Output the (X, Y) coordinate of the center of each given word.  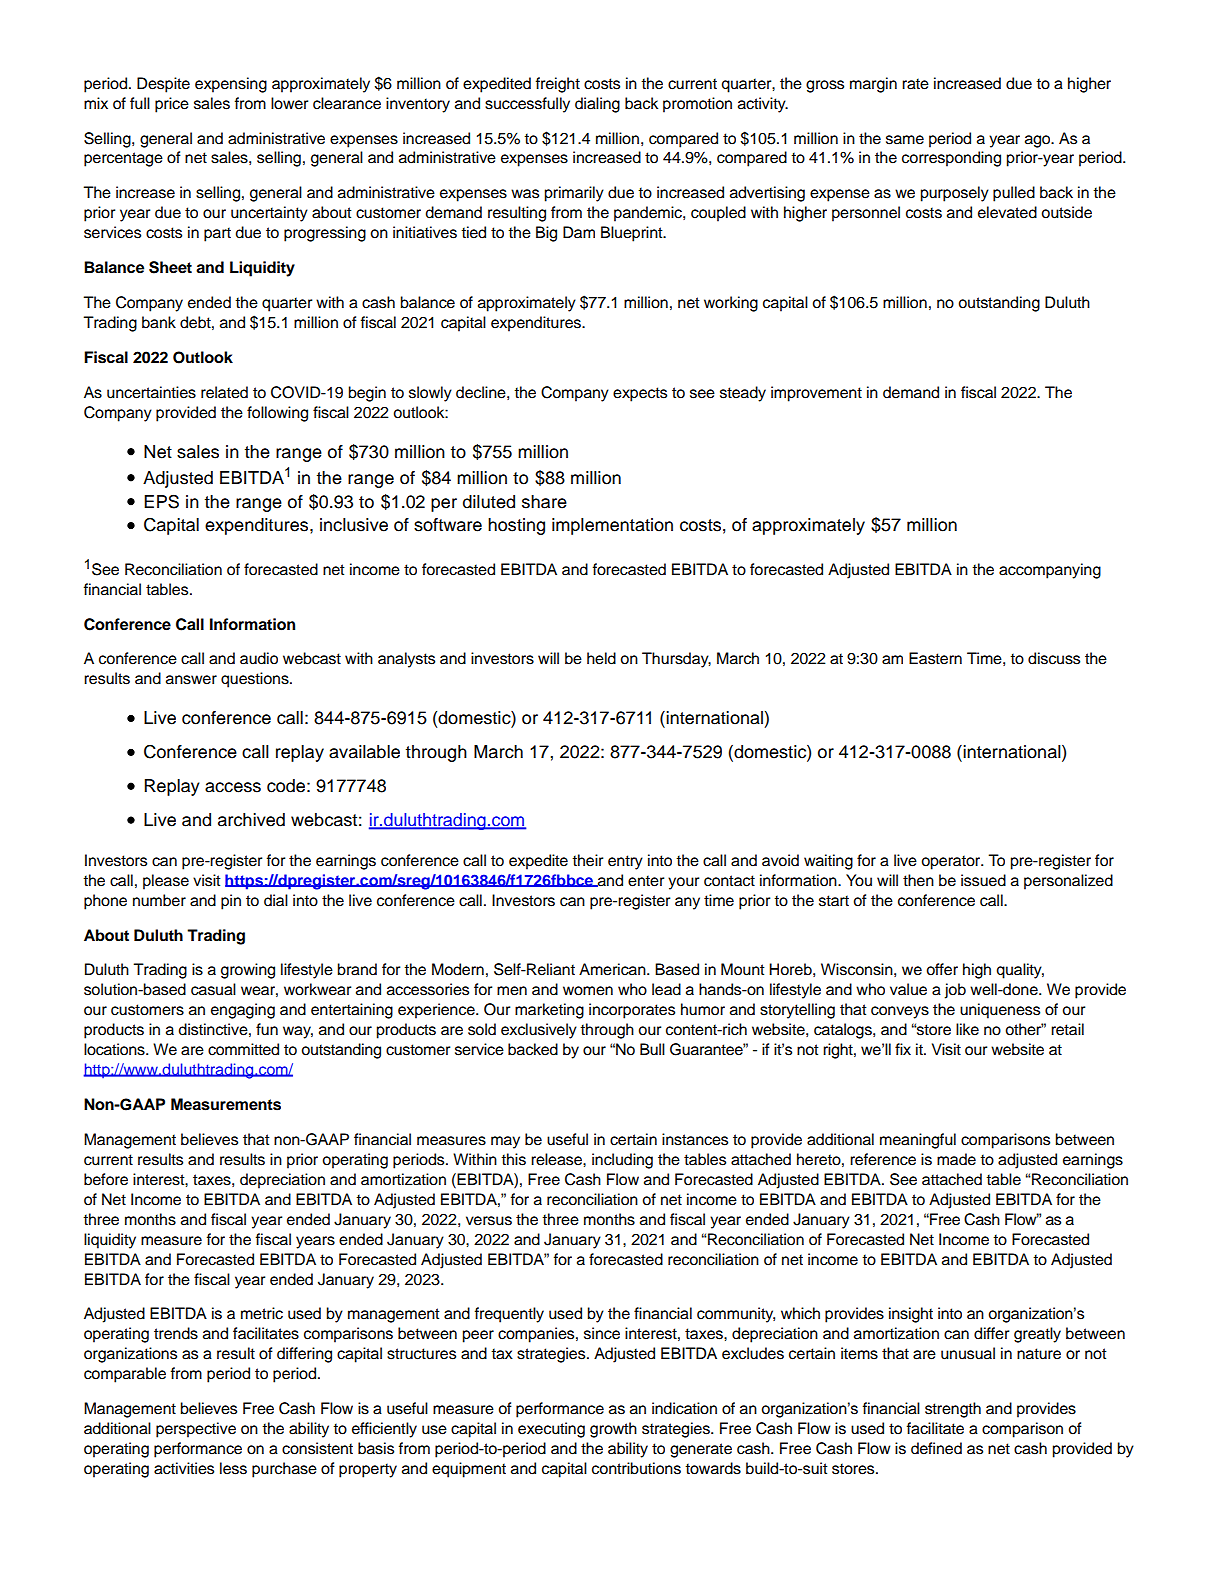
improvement (816, 394)
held (601, 658)
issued (983, 880)
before (106, 1179)
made (956, 1159)
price (172, 105)
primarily (574, 194)
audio (259, 658)
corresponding (951, 159)
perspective (196, 1430)
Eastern (935, 658)
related (224, 392)
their (587, 860)
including (622, 1161)
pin (231, 902)
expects (640, 394)
